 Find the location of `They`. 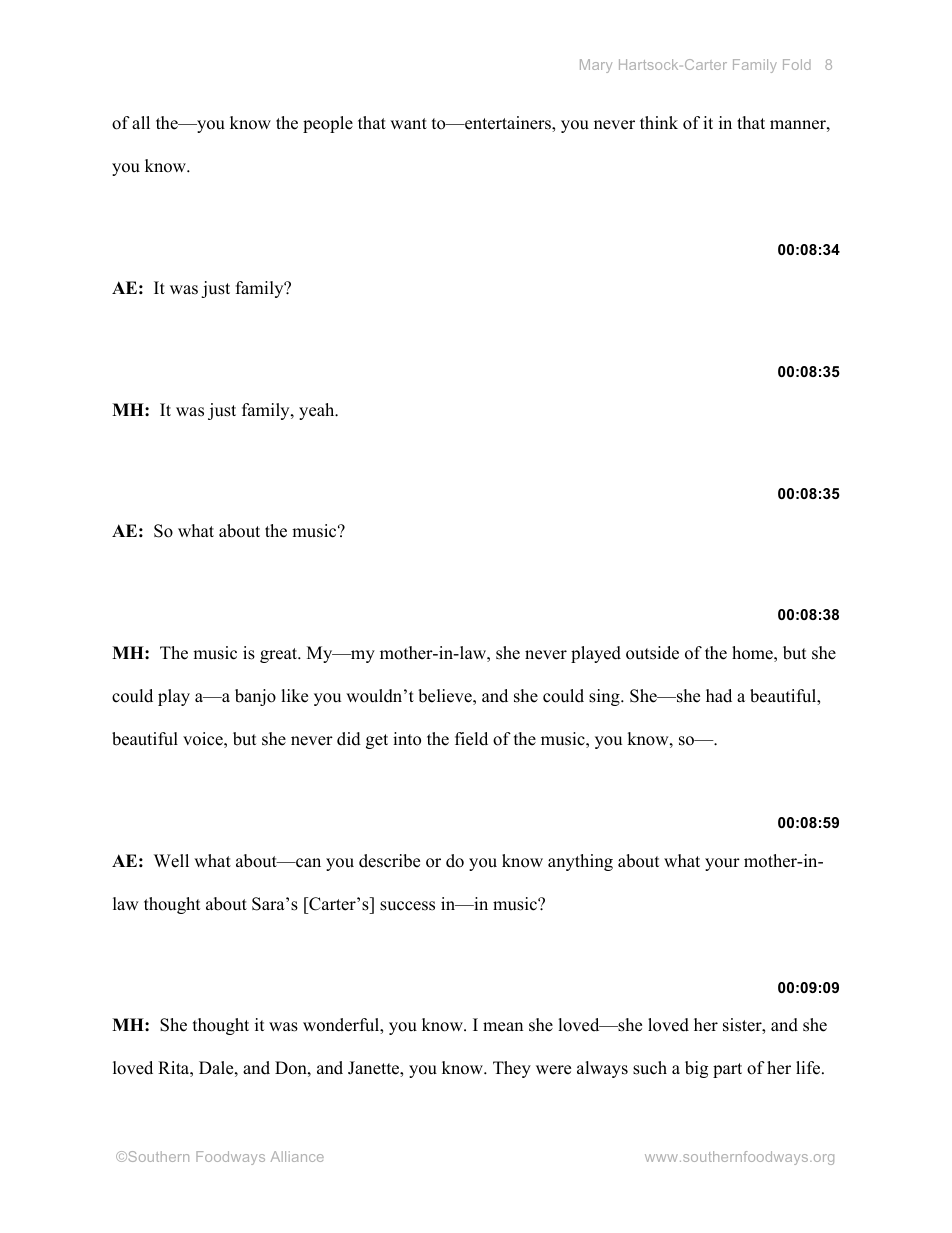

They is located at coordinates (512, 1069).
